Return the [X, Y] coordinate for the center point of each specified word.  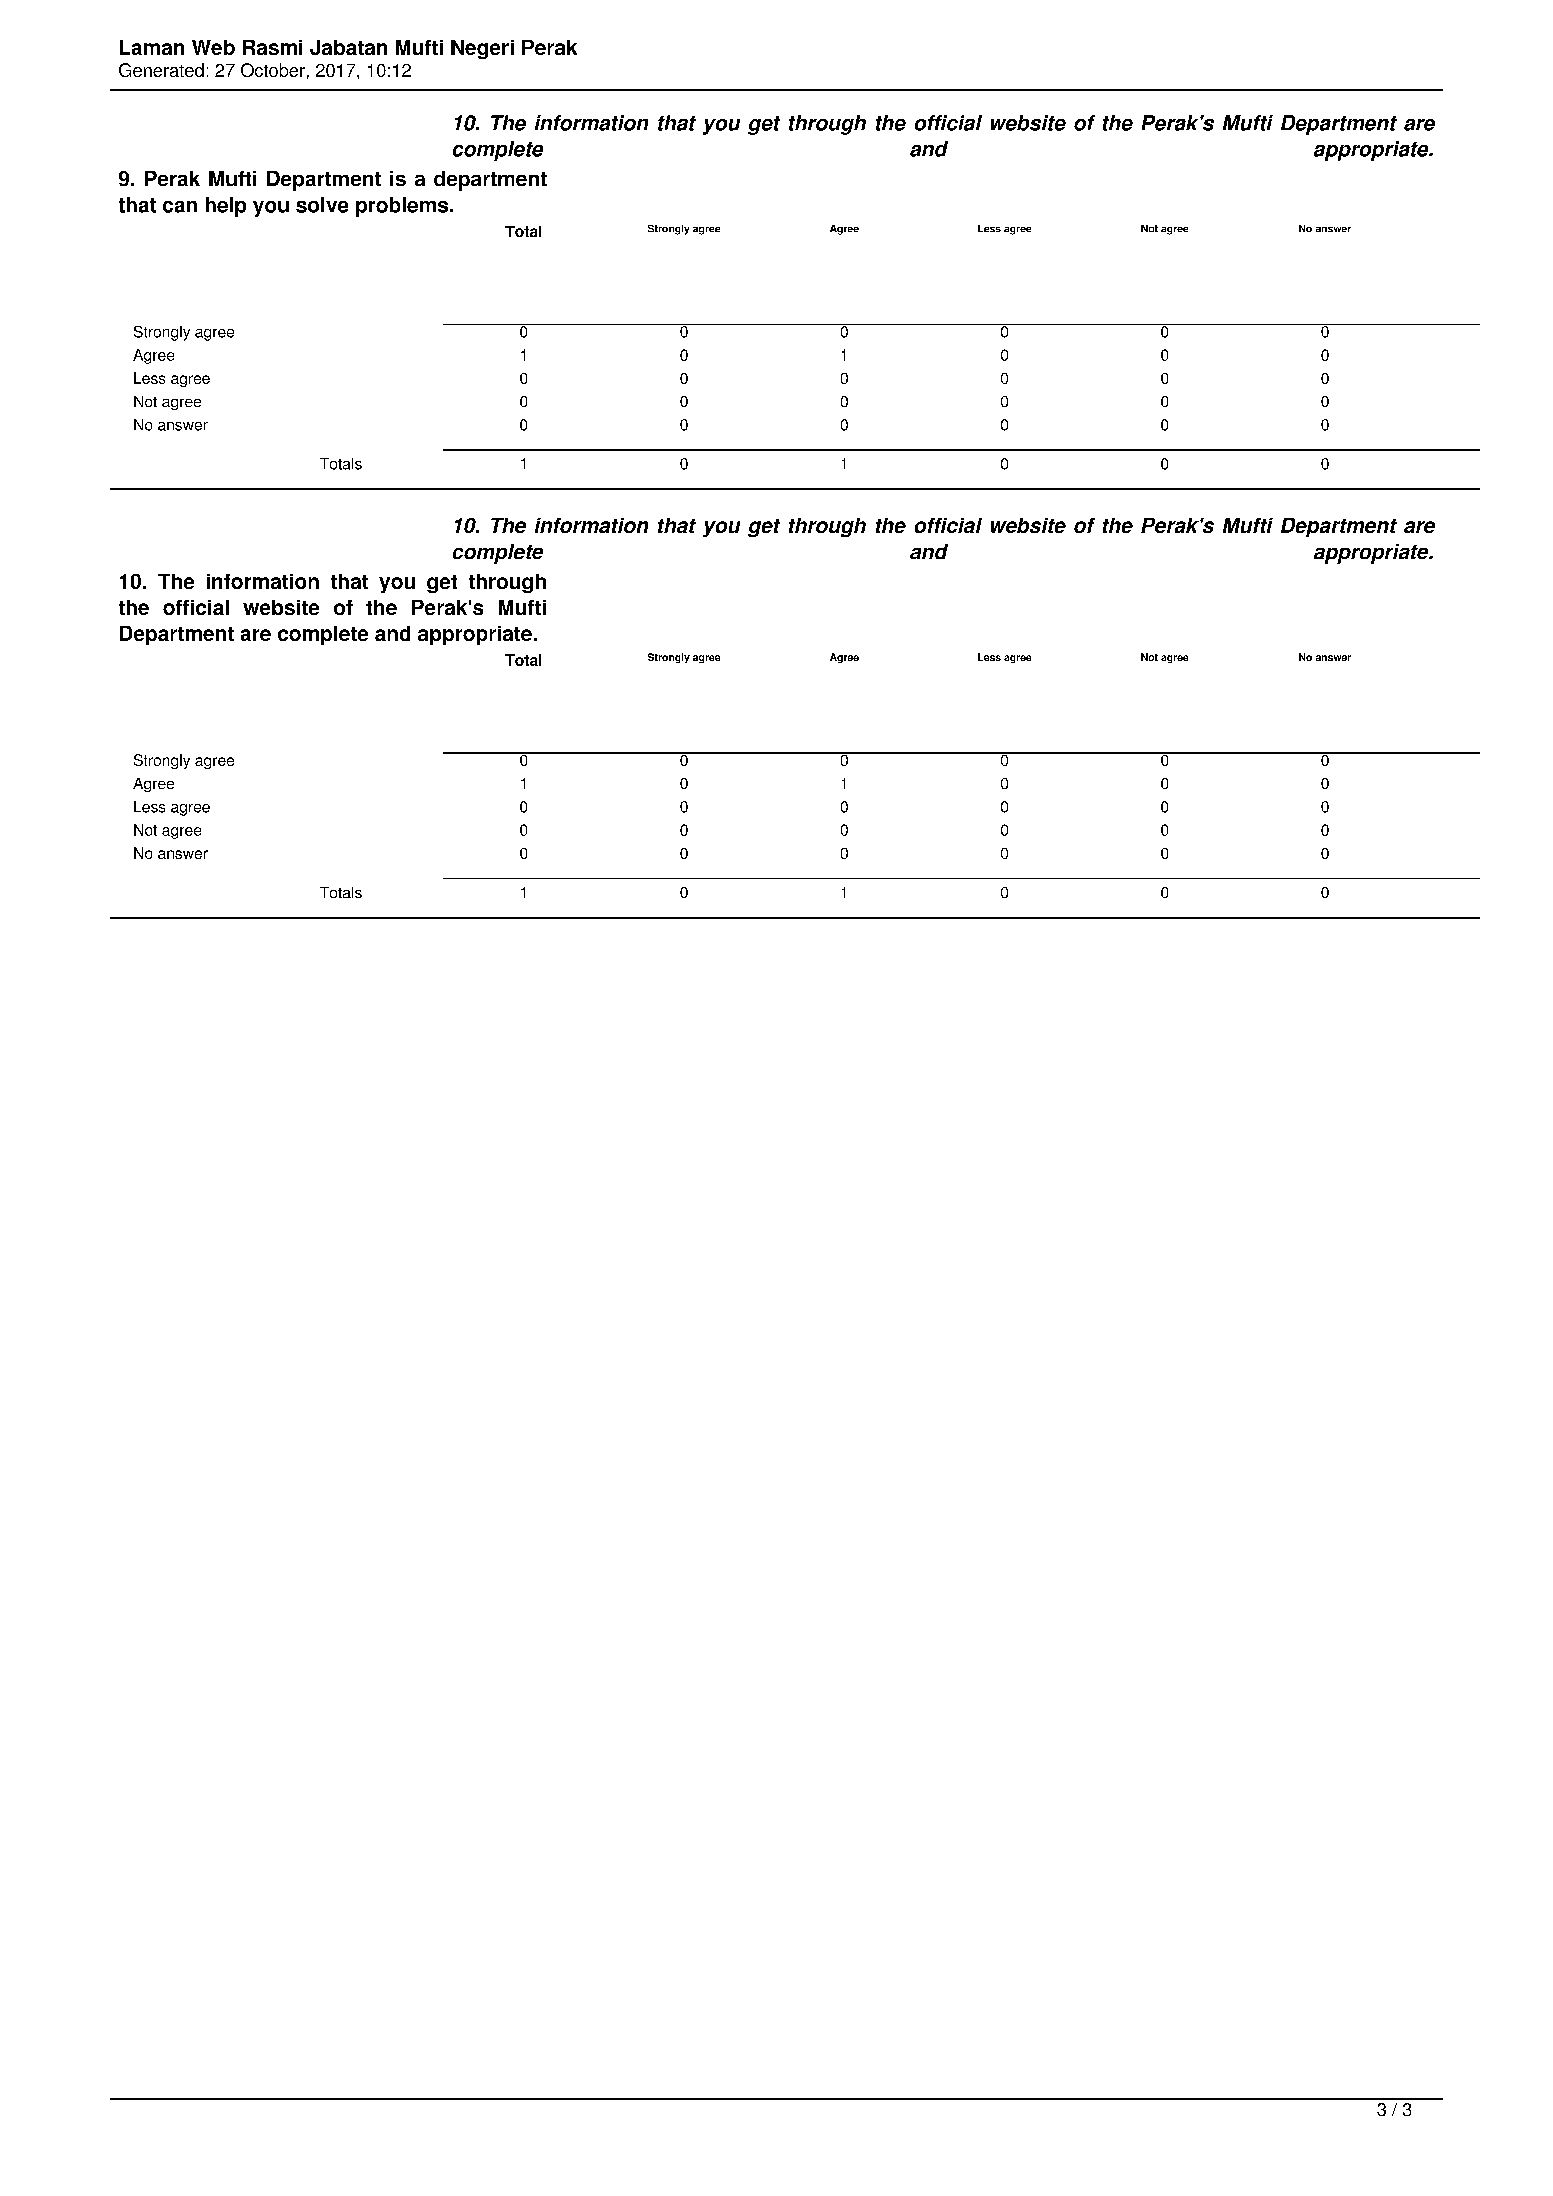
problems [403, 207]
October [273, 70]
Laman [152, 47]
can [180, 207]
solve [322, 205]
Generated [161, 70]
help [226, 207]
